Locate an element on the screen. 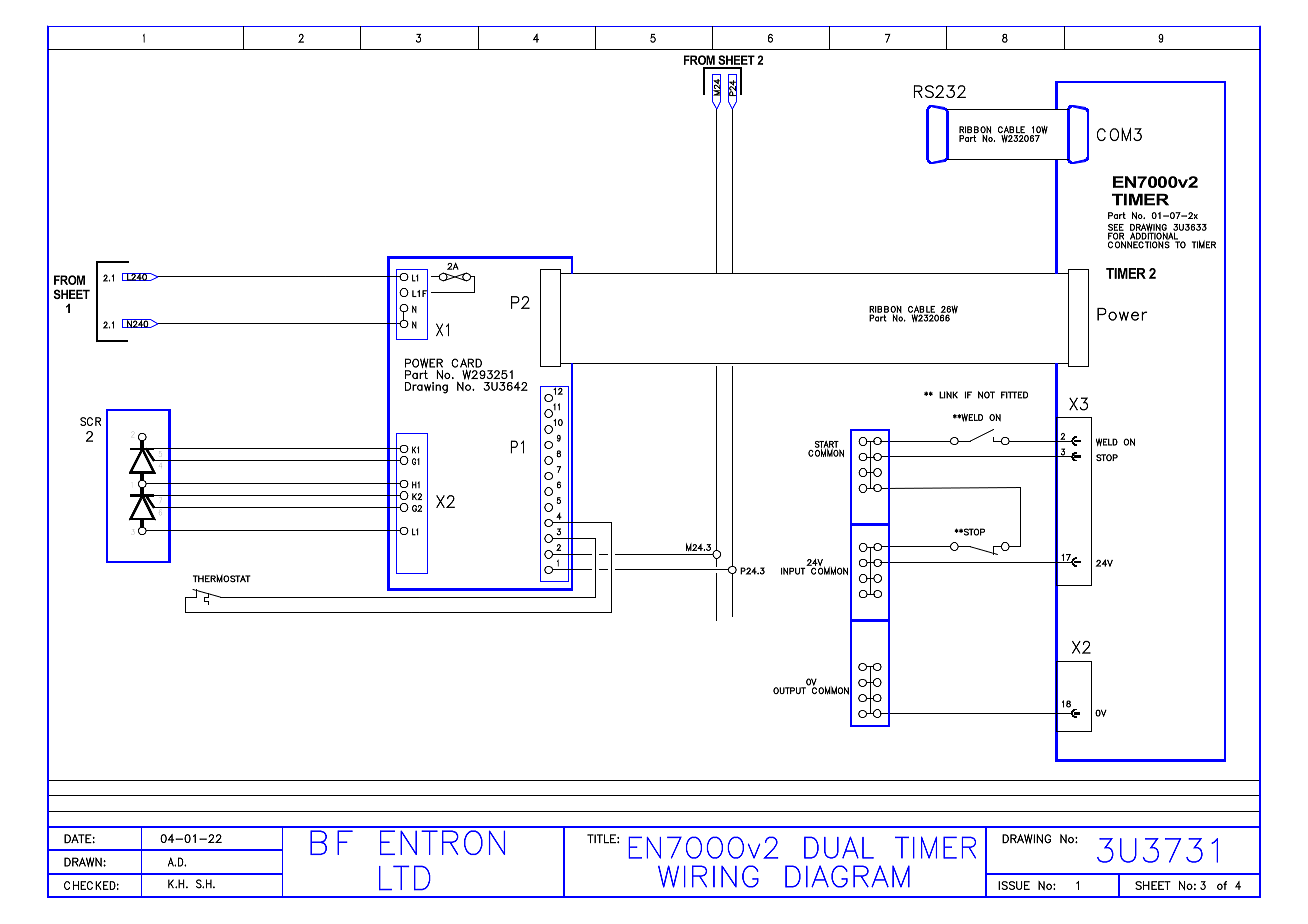  CHECKED is located at coordinates (90, 885).
